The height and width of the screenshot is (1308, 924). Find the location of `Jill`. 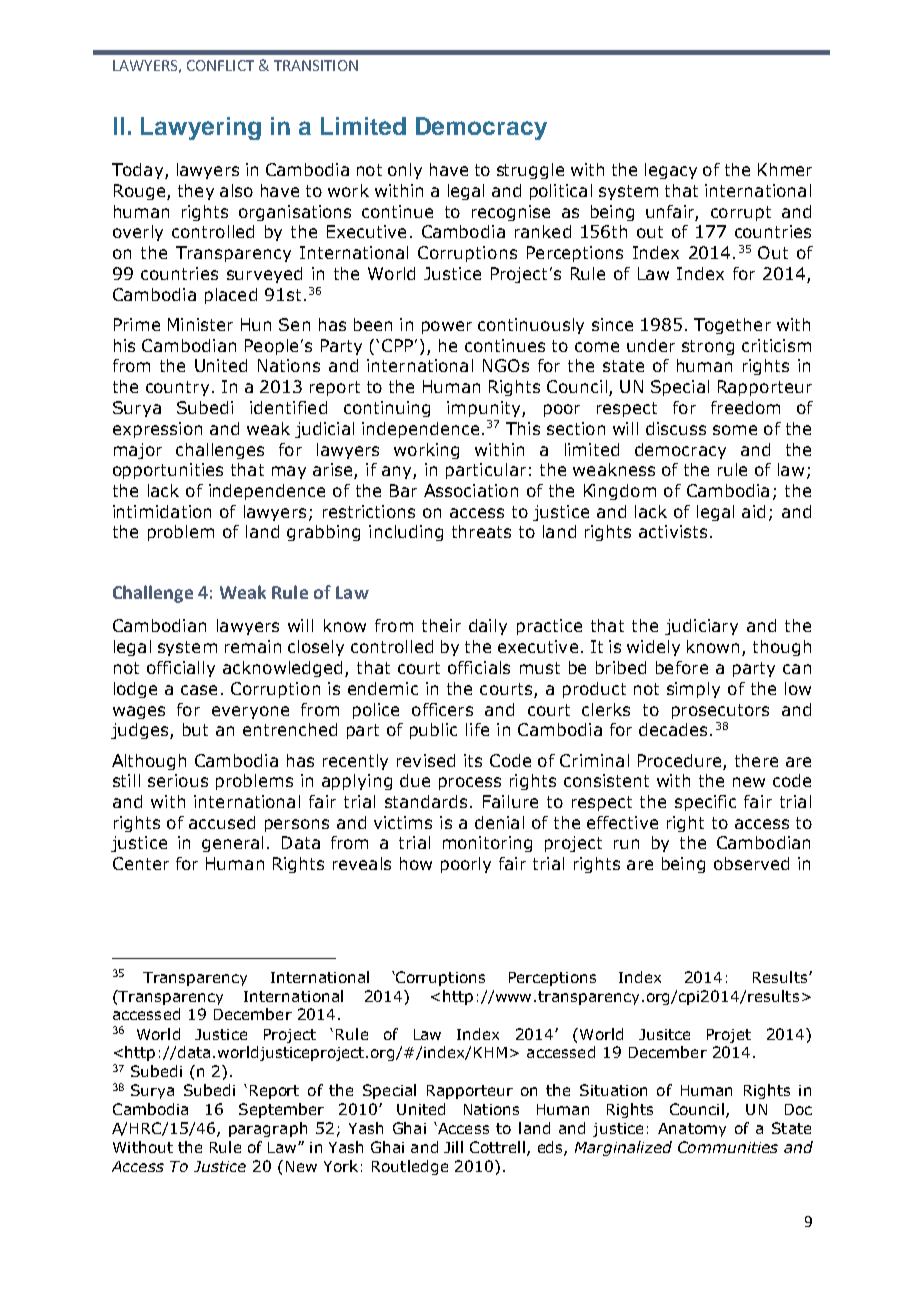

Jill is located at coordinates (453, 1147).
